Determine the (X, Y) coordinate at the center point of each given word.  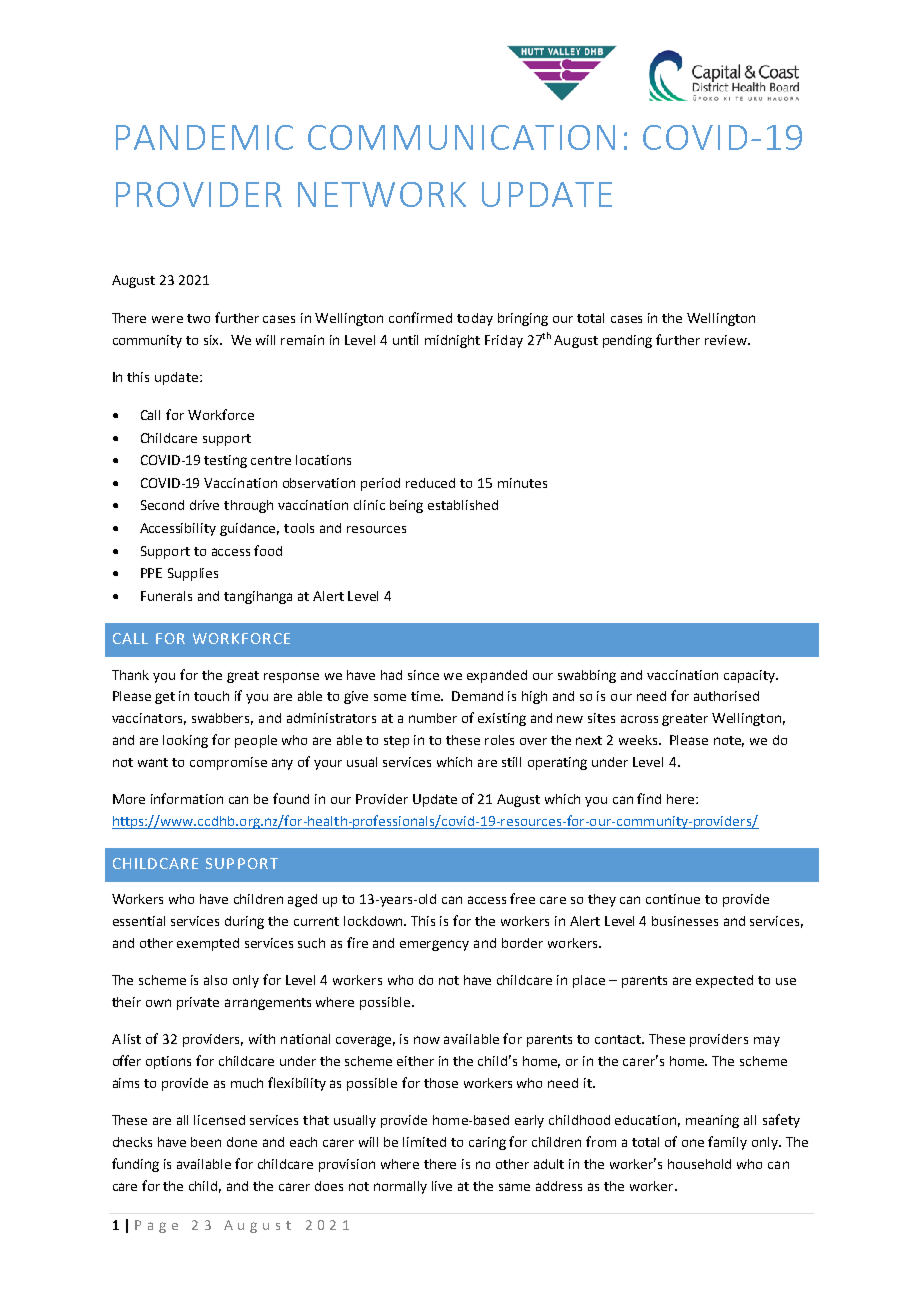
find (649, 798)
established (463, 505)
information (187, 798)
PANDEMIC (204, 137)
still (511, 762)
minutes (522, 483)
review (727, 340)
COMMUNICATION (461, 137)
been (206, 1142)
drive (204, 505)
